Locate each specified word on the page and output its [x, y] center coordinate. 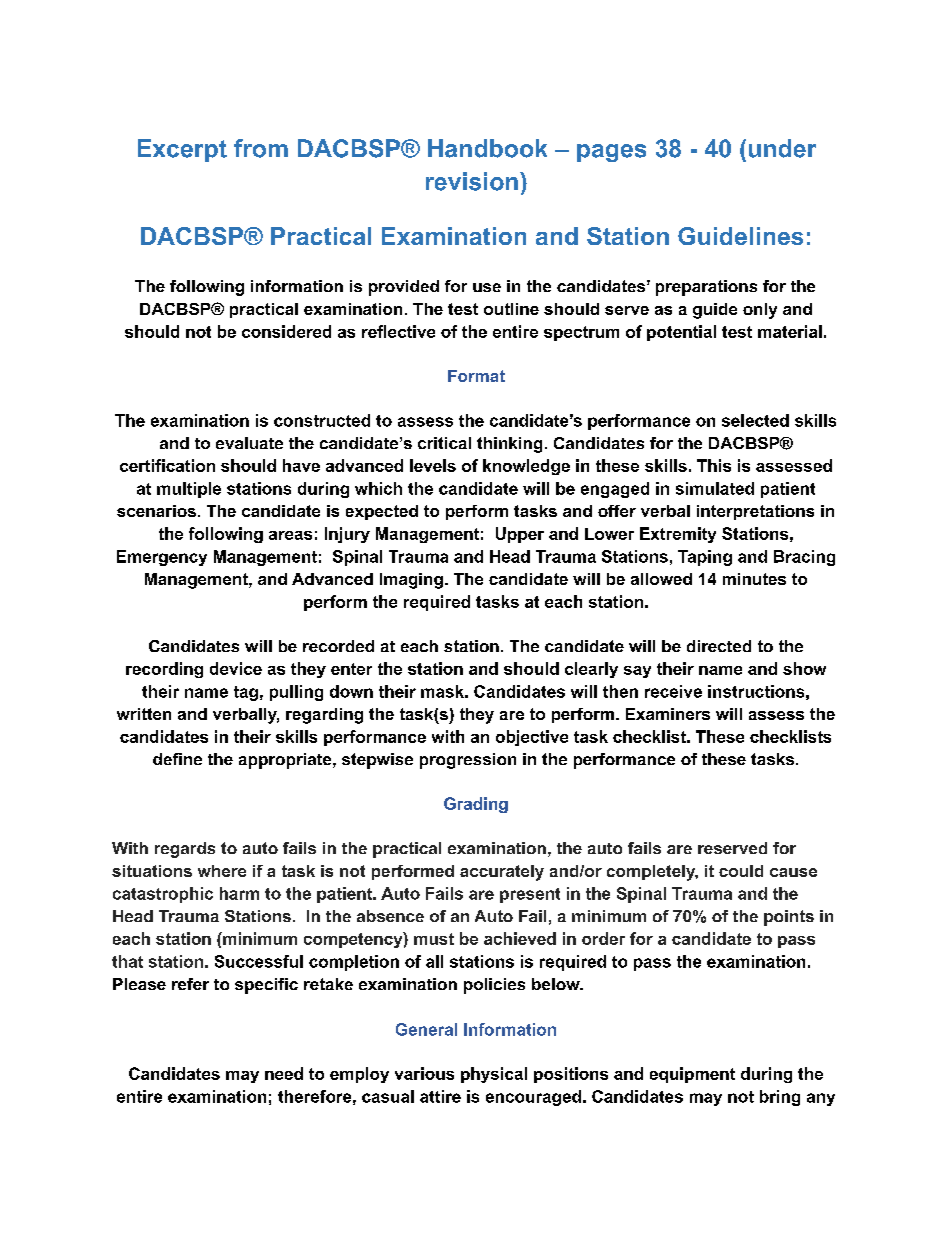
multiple [189, 490]
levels [433, 465]
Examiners [668, 714]
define [177, 759]
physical [494, 1075]
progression [468, 761]
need [284, 1073]
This [714, 465]
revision [472, 181]
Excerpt [182, 150]
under [782, 148]
